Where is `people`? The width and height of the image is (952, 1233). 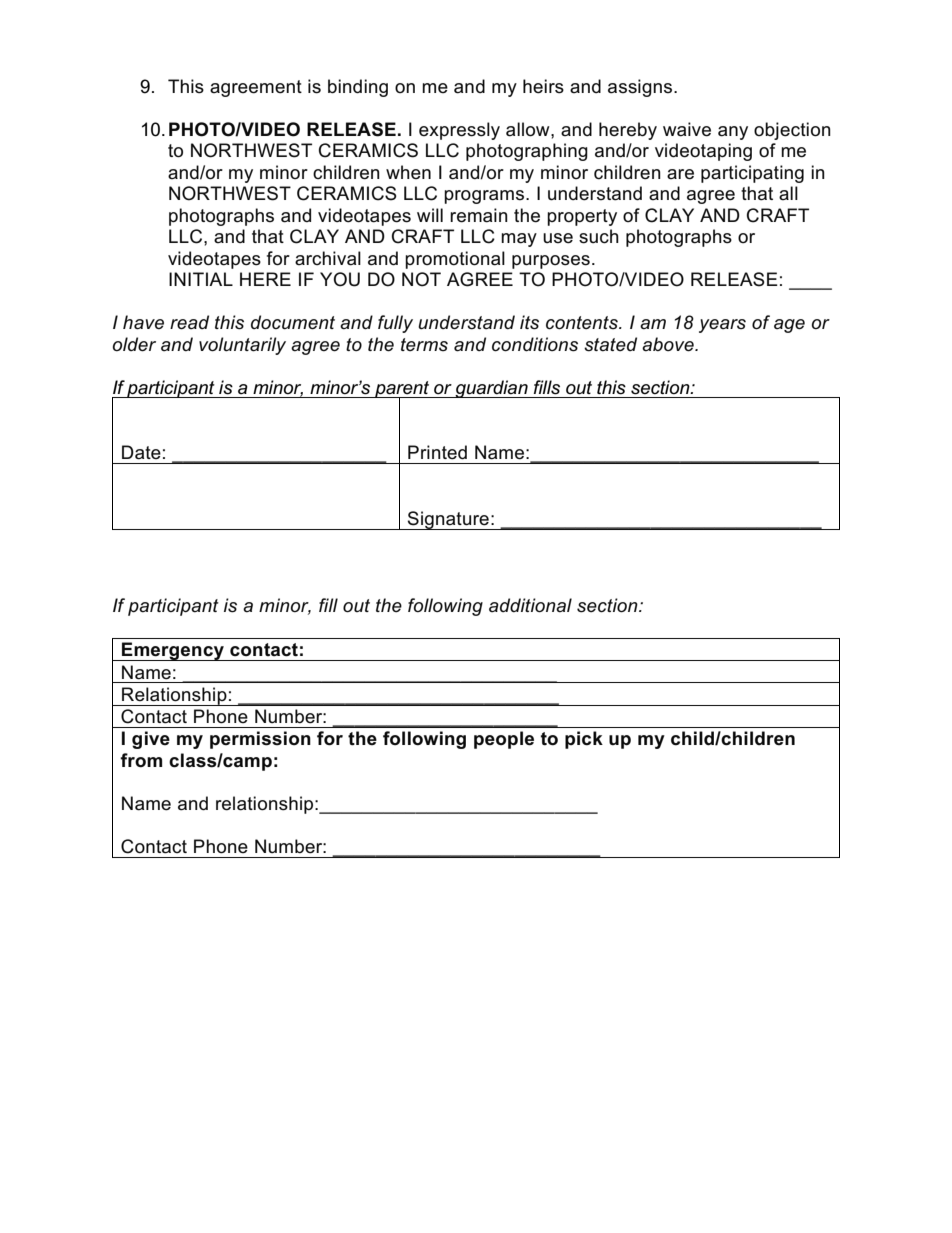
people is located at coordinates (504, 740).
